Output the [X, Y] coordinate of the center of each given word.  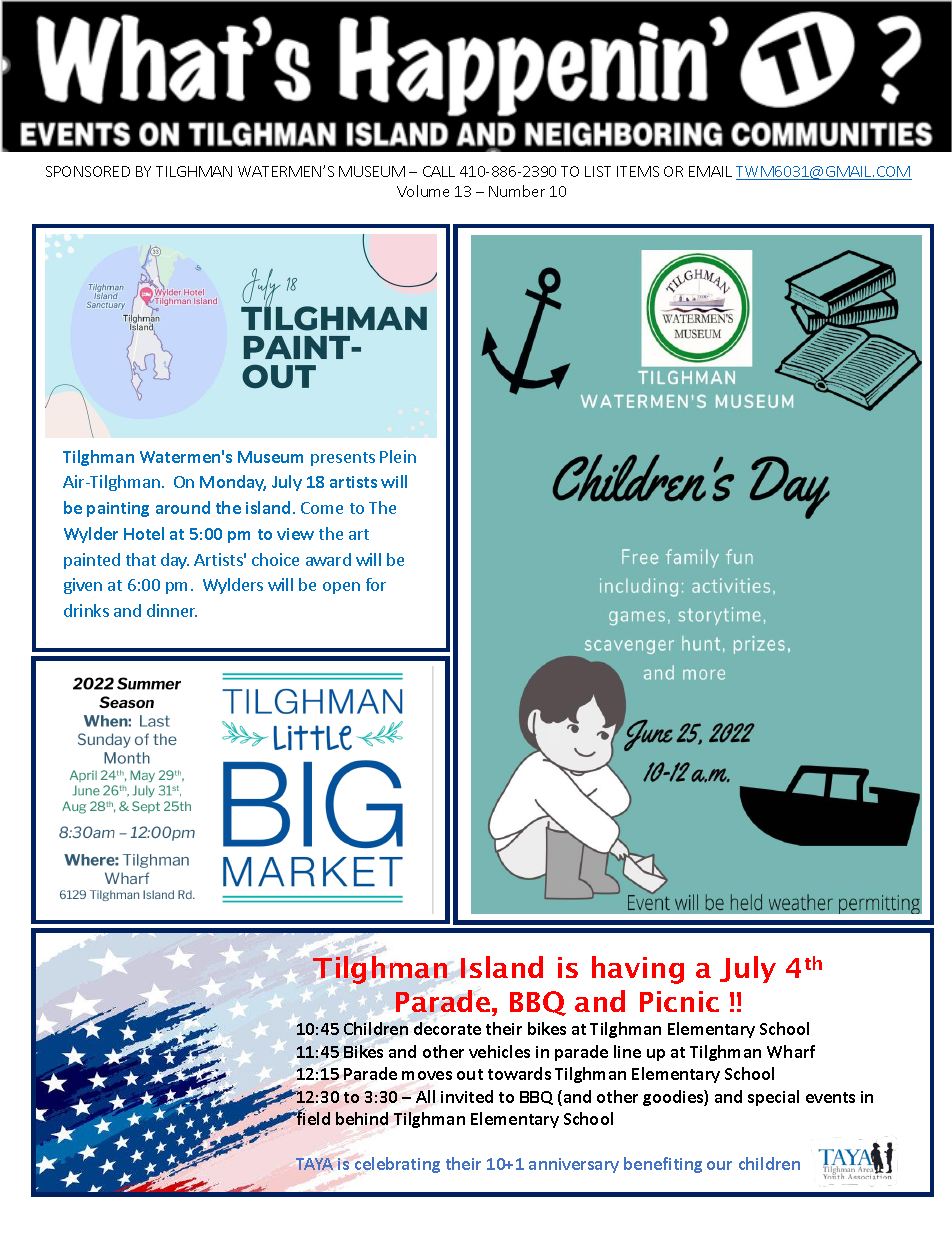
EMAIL [710, 171]
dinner [172, 610]
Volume [423, 191]
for [376, 584]
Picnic [679, 1001]
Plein [398, 456]
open [341, 588]
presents [343, 459]
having [638, 970]
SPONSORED [88, 171]
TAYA [314, 1164]
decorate [447, 1028]
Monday [233, 483]
